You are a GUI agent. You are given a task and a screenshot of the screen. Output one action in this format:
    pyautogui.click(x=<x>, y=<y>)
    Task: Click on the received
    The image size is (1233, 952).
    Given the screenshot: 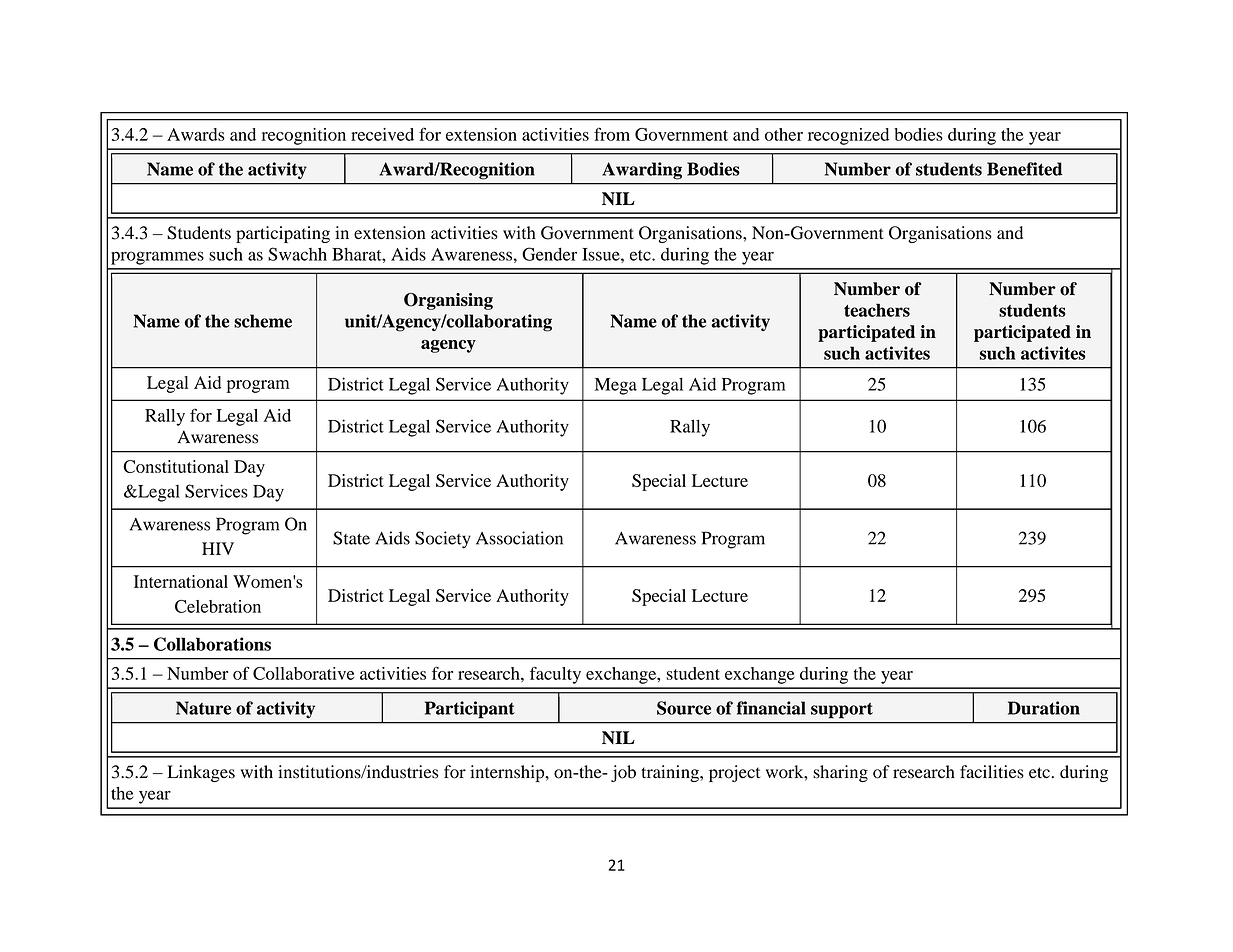 What is the action you would take?
    pyautogui.click(x=382, y=134)
